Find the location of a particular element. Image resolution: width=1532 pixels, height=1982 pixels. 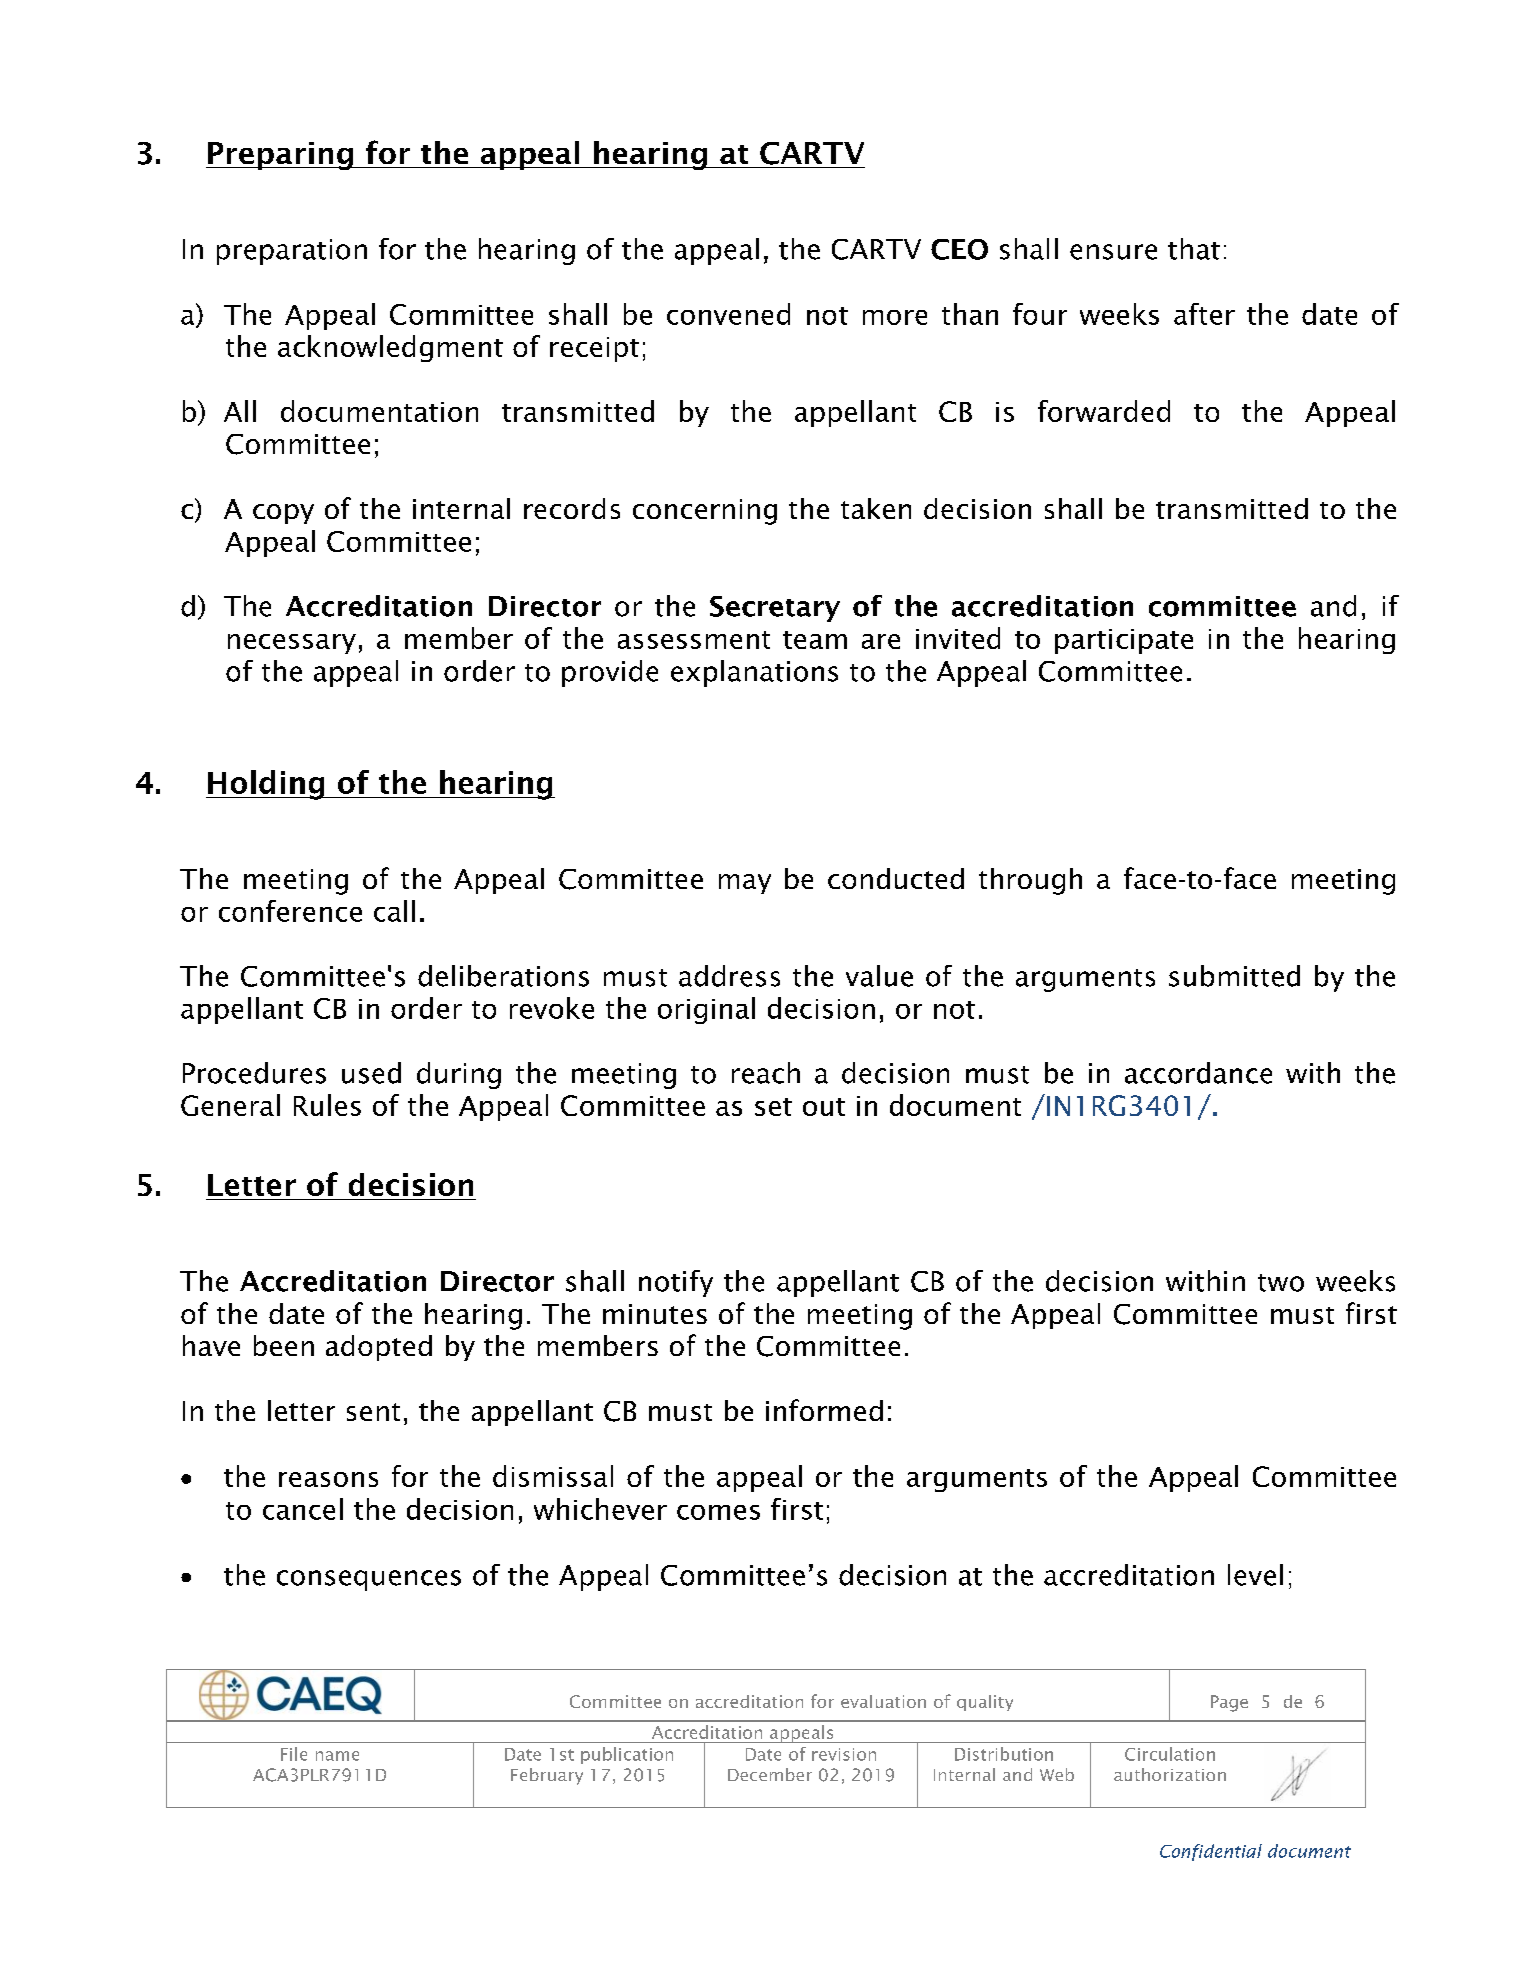

used is located at coordinates (371, 1073).
